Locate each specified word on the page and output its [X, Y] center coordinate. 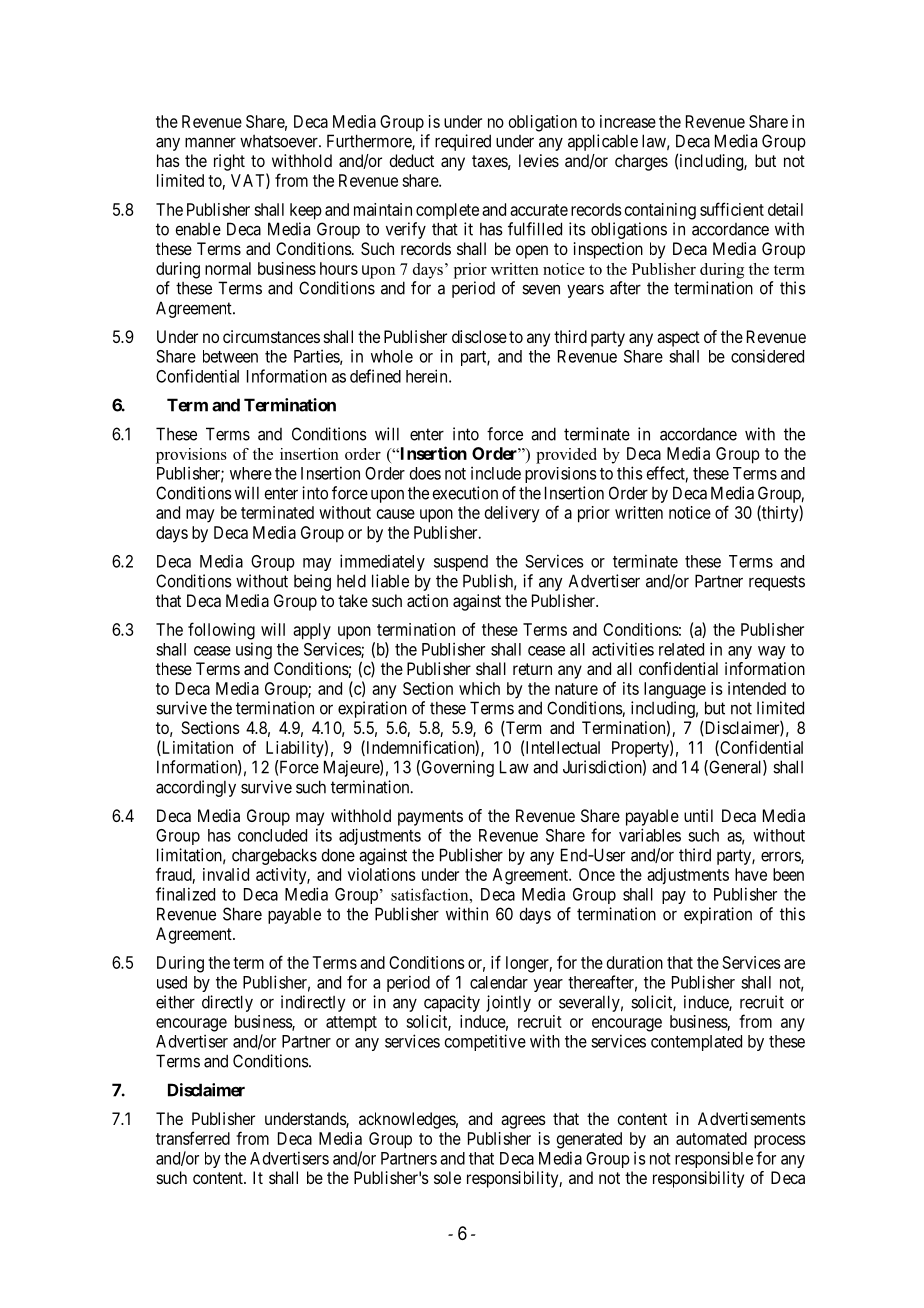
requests [777, 583]
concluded [272, 835]
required [463, 142]
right [229, 162]
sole [447, 1177]
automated [711, 1138]
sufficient [732, 209]
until [698, 815]
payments [430, 818]
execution [465, 493]
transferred [193, 1138]
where [251, 473]
